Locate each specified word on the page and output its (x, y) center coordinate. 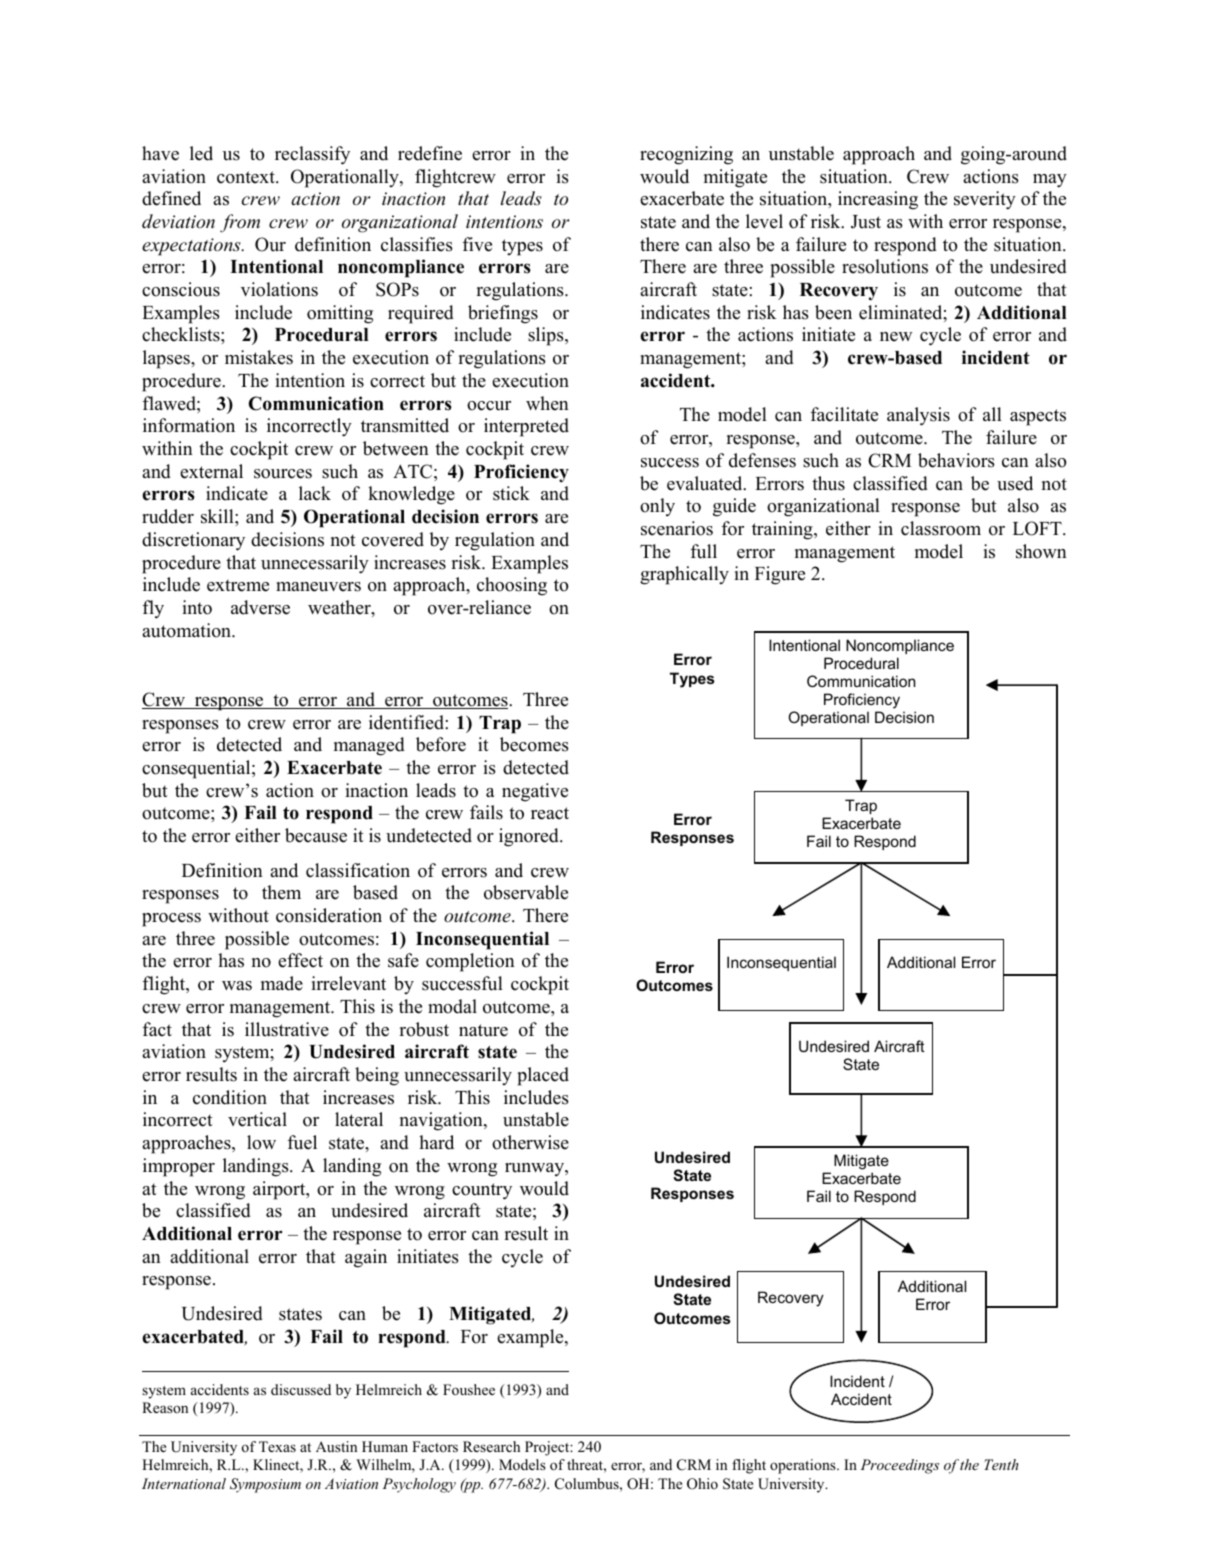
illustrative (287, 1029)
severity (985, 200)
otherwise (530, 1142)
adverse (260, 607)
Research (491, 1446)
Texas (277, 1446)
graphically (684, 575)
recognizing (686, 155)
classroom (941, 528)
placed (543, 1076)
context (247, 177)
